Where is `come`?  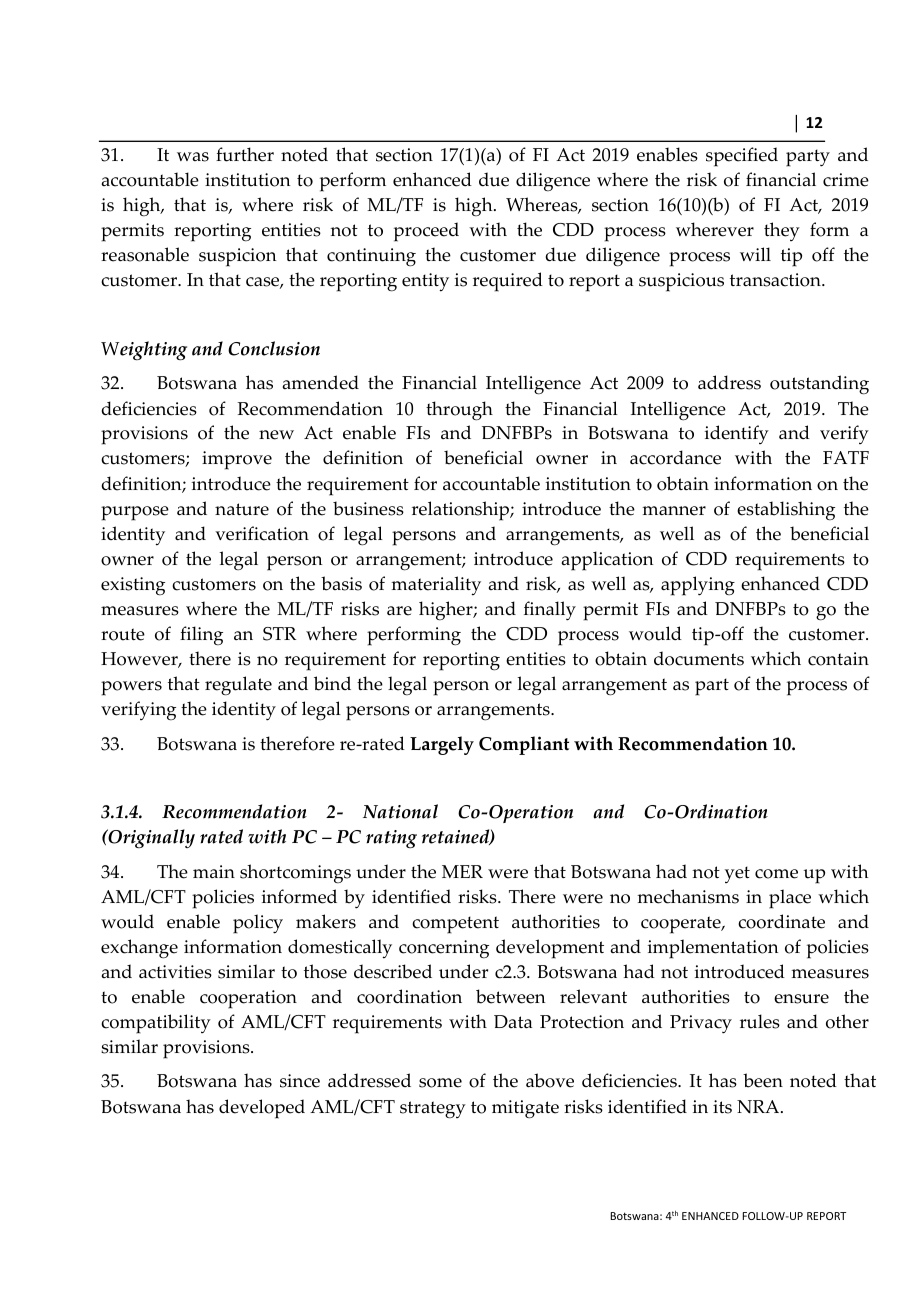
come is located at coordinates (776, 874).
